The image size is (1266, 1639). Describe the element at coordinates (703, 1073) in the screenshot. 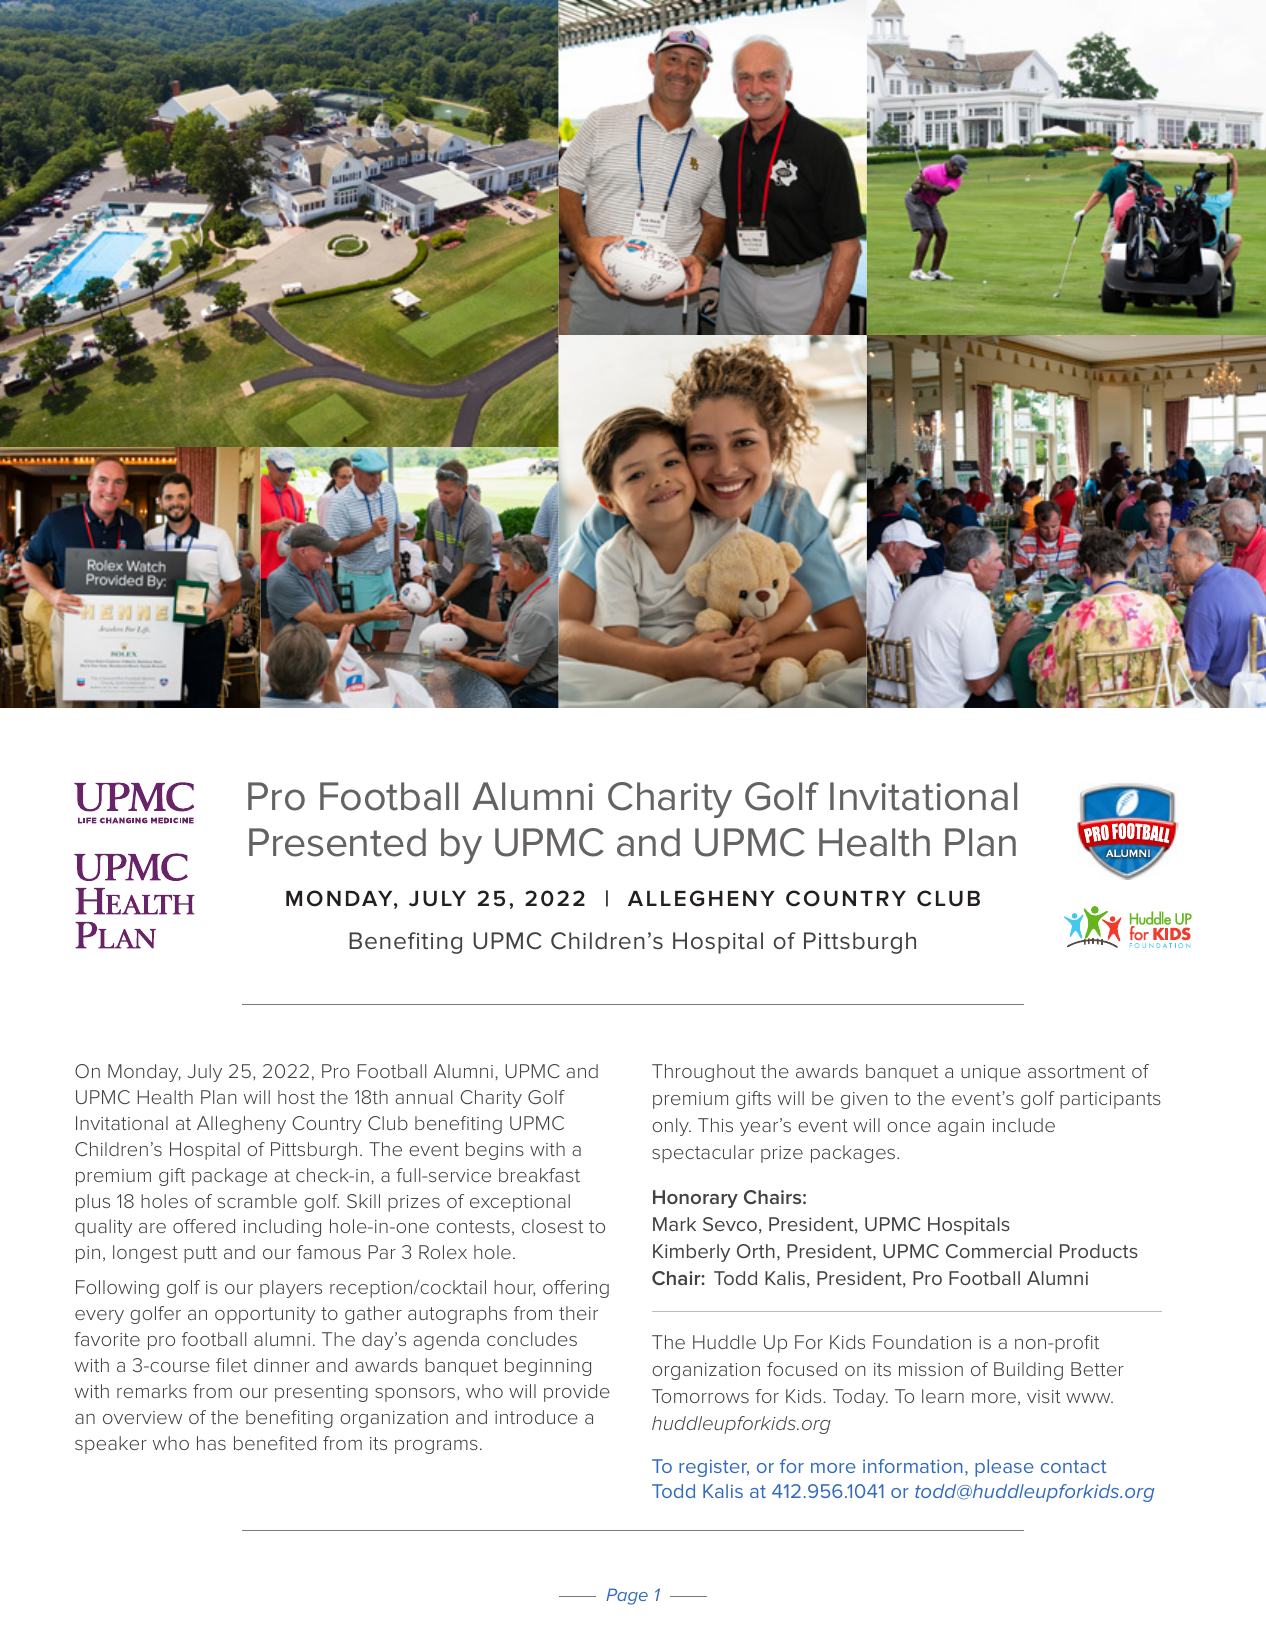

I see `Throughout` at that location.
